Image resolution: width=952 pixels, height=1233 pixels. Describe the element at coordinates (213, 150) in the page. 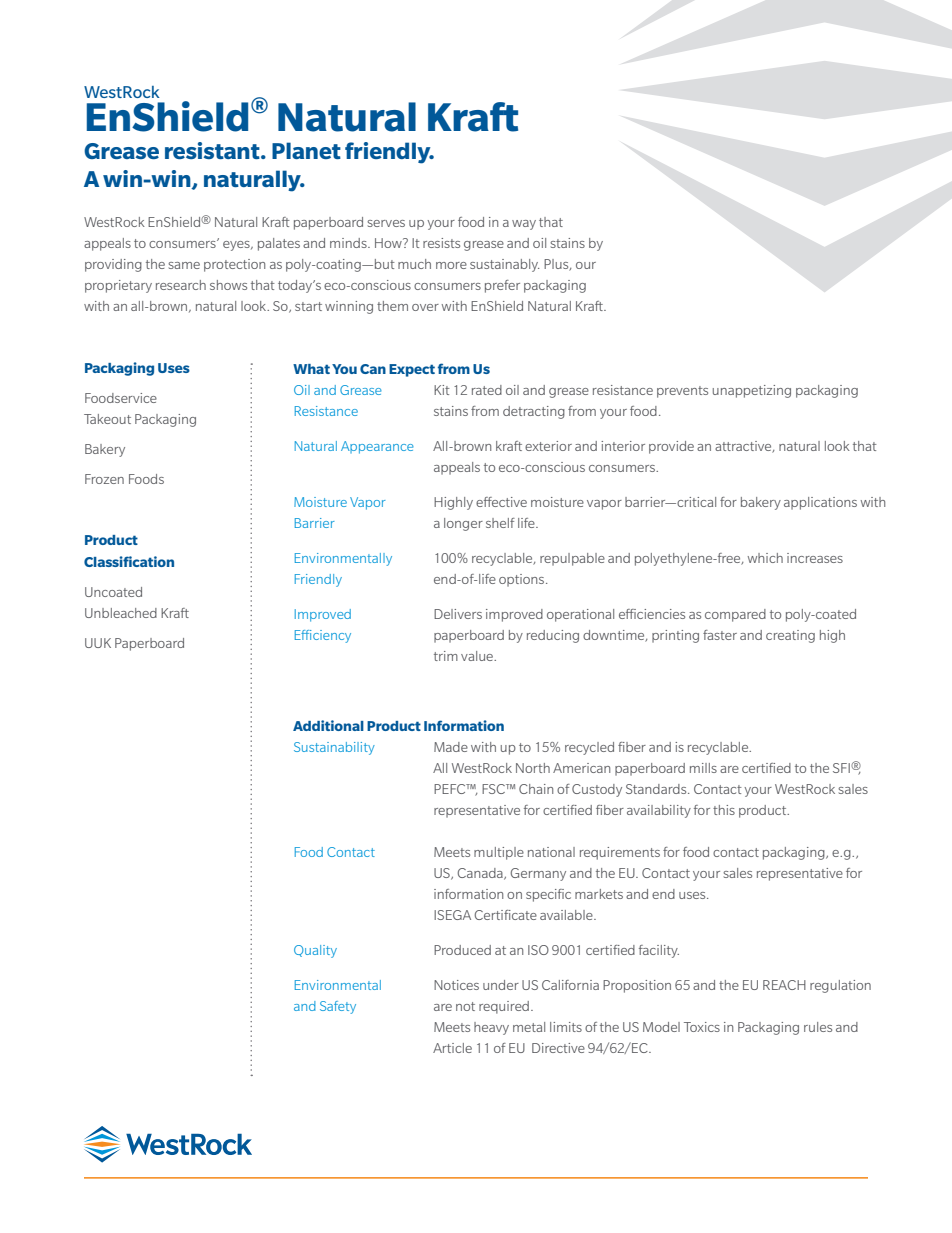

I see `resistant` at that location.
